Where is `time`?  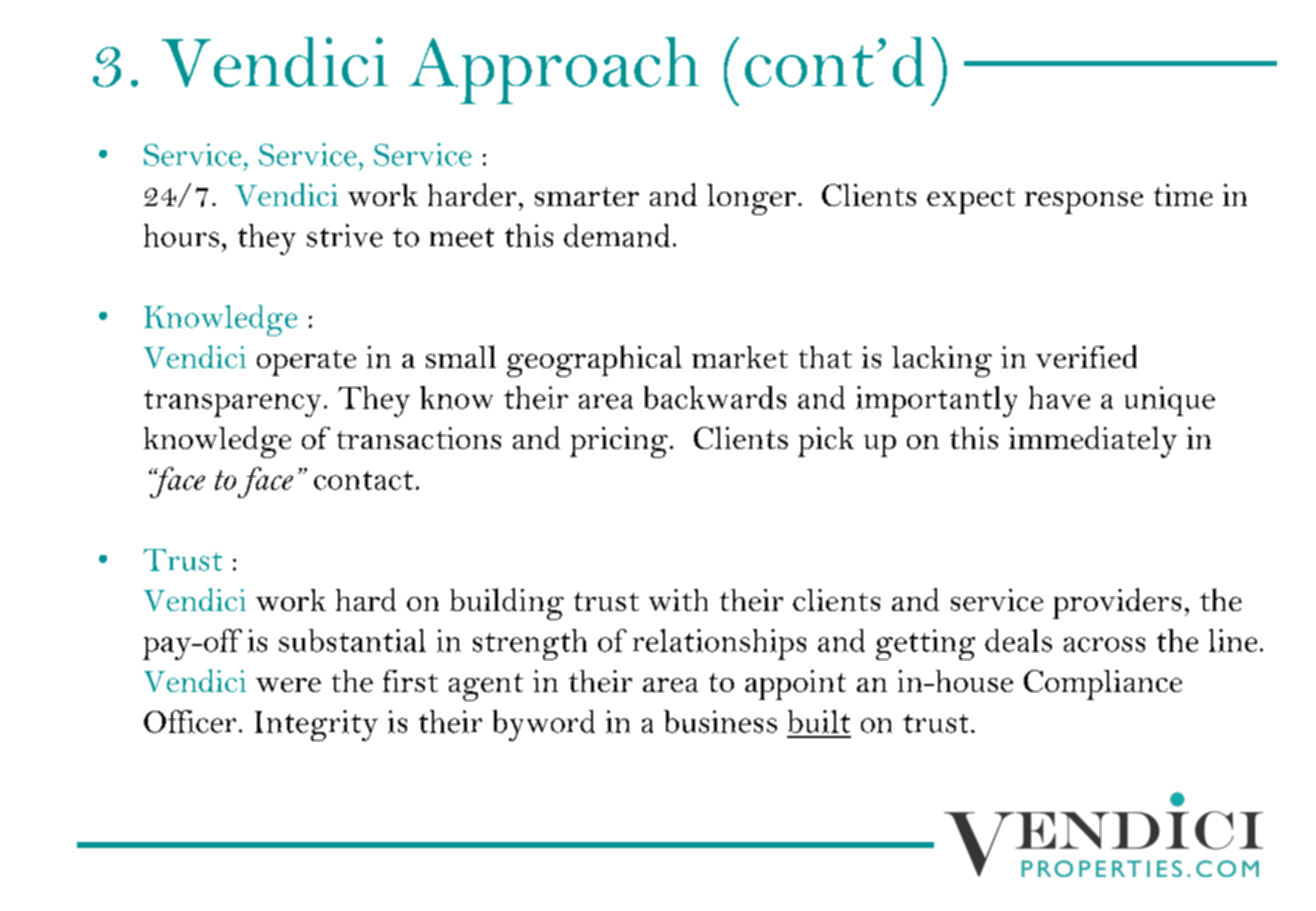 time is located at coordinates (1183, 195).
